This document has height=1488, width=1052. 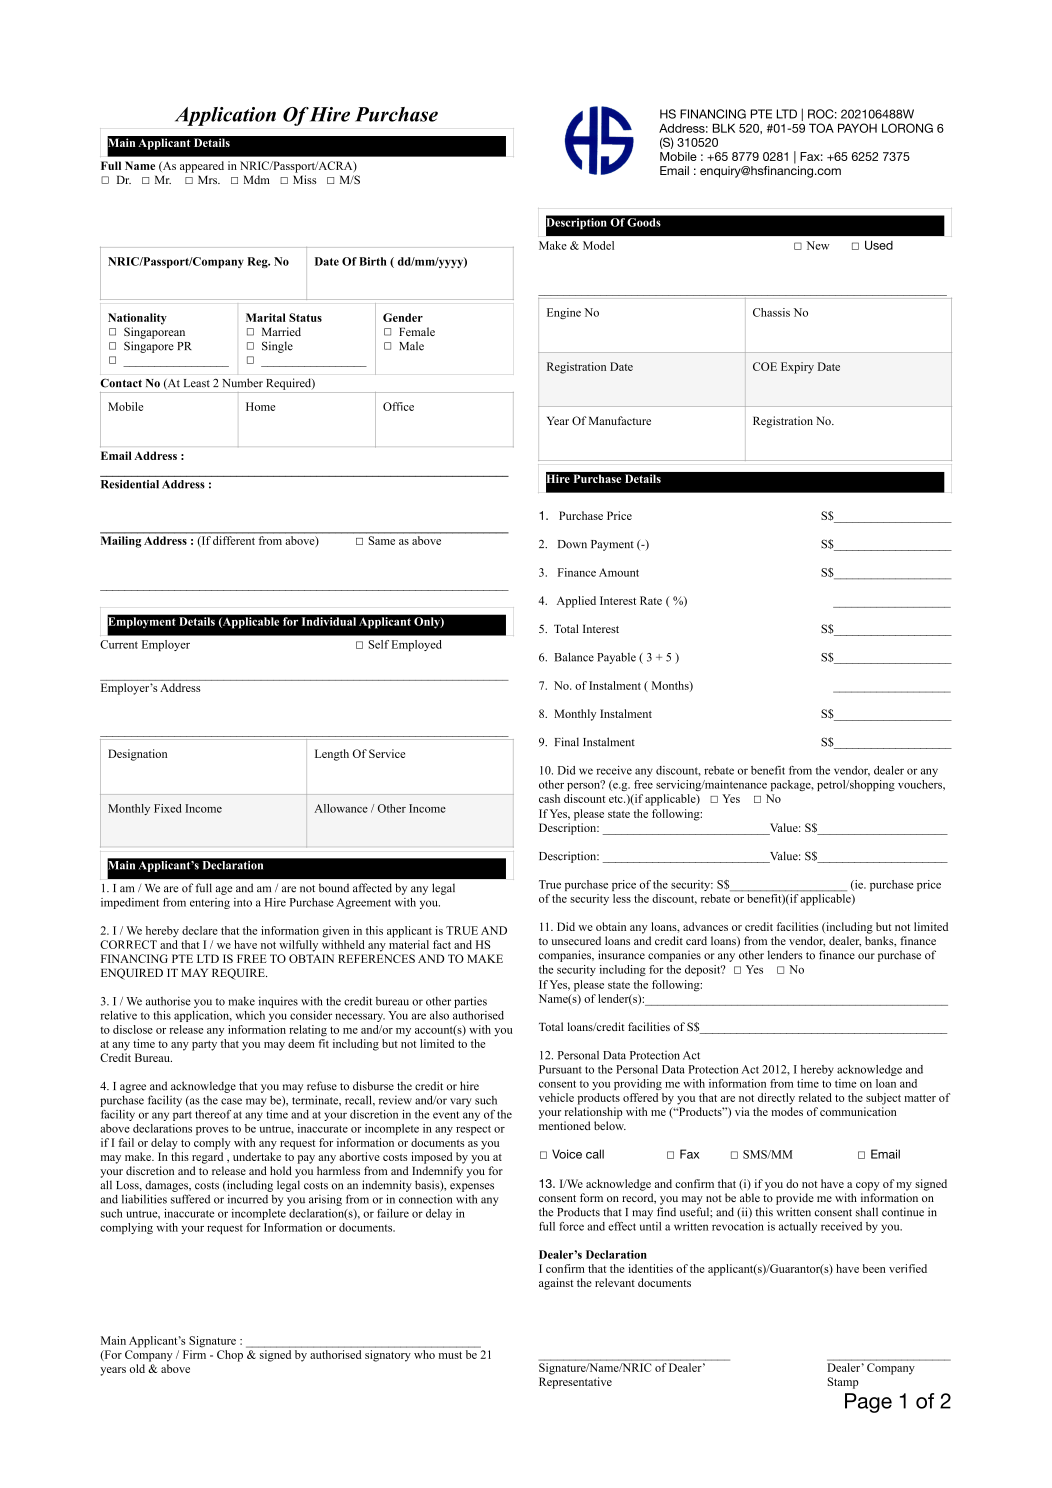 I want to click on appeared, so click(x=202, y=167).
